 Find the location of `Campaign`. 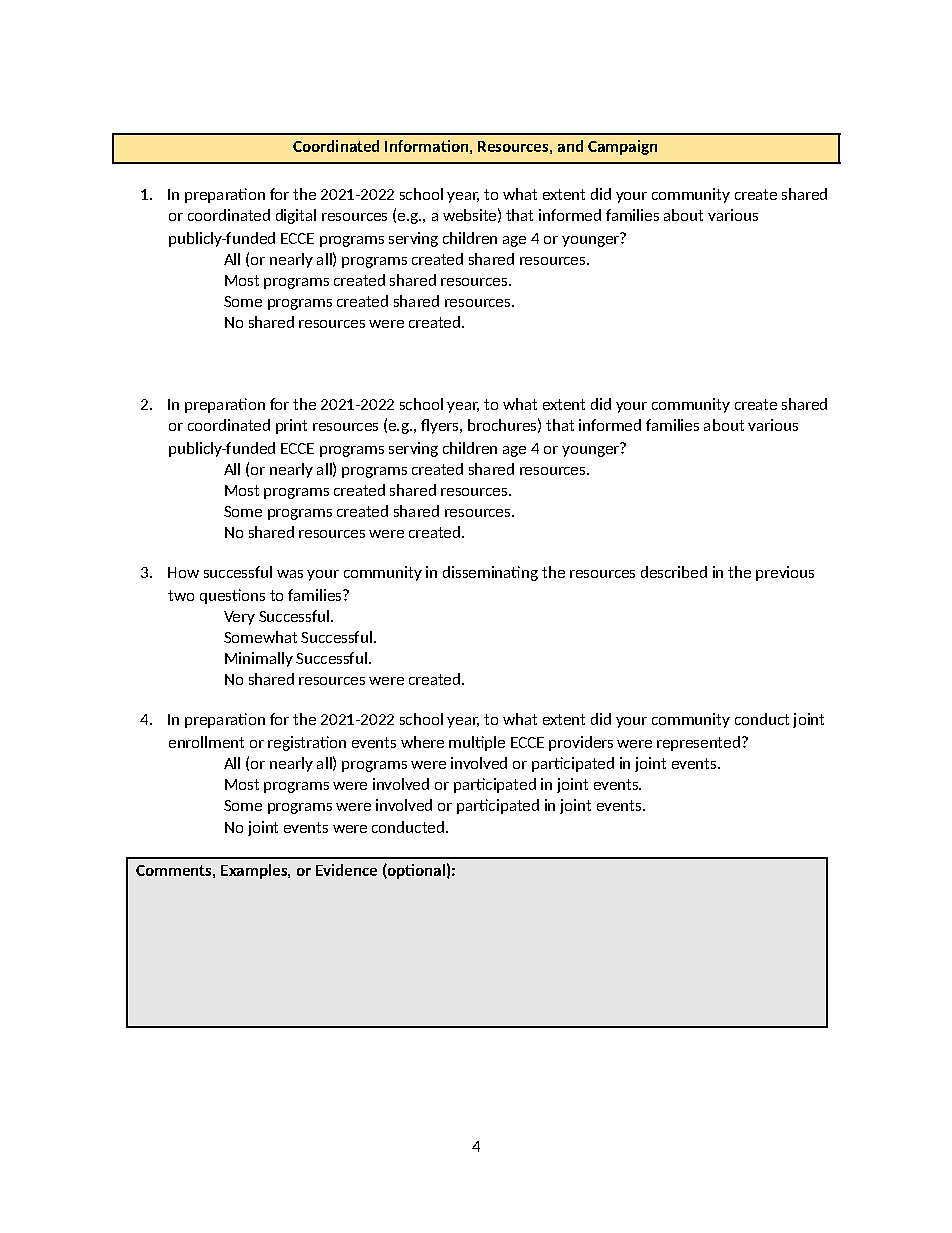

Campaign is located at coordinates (622, 147).
